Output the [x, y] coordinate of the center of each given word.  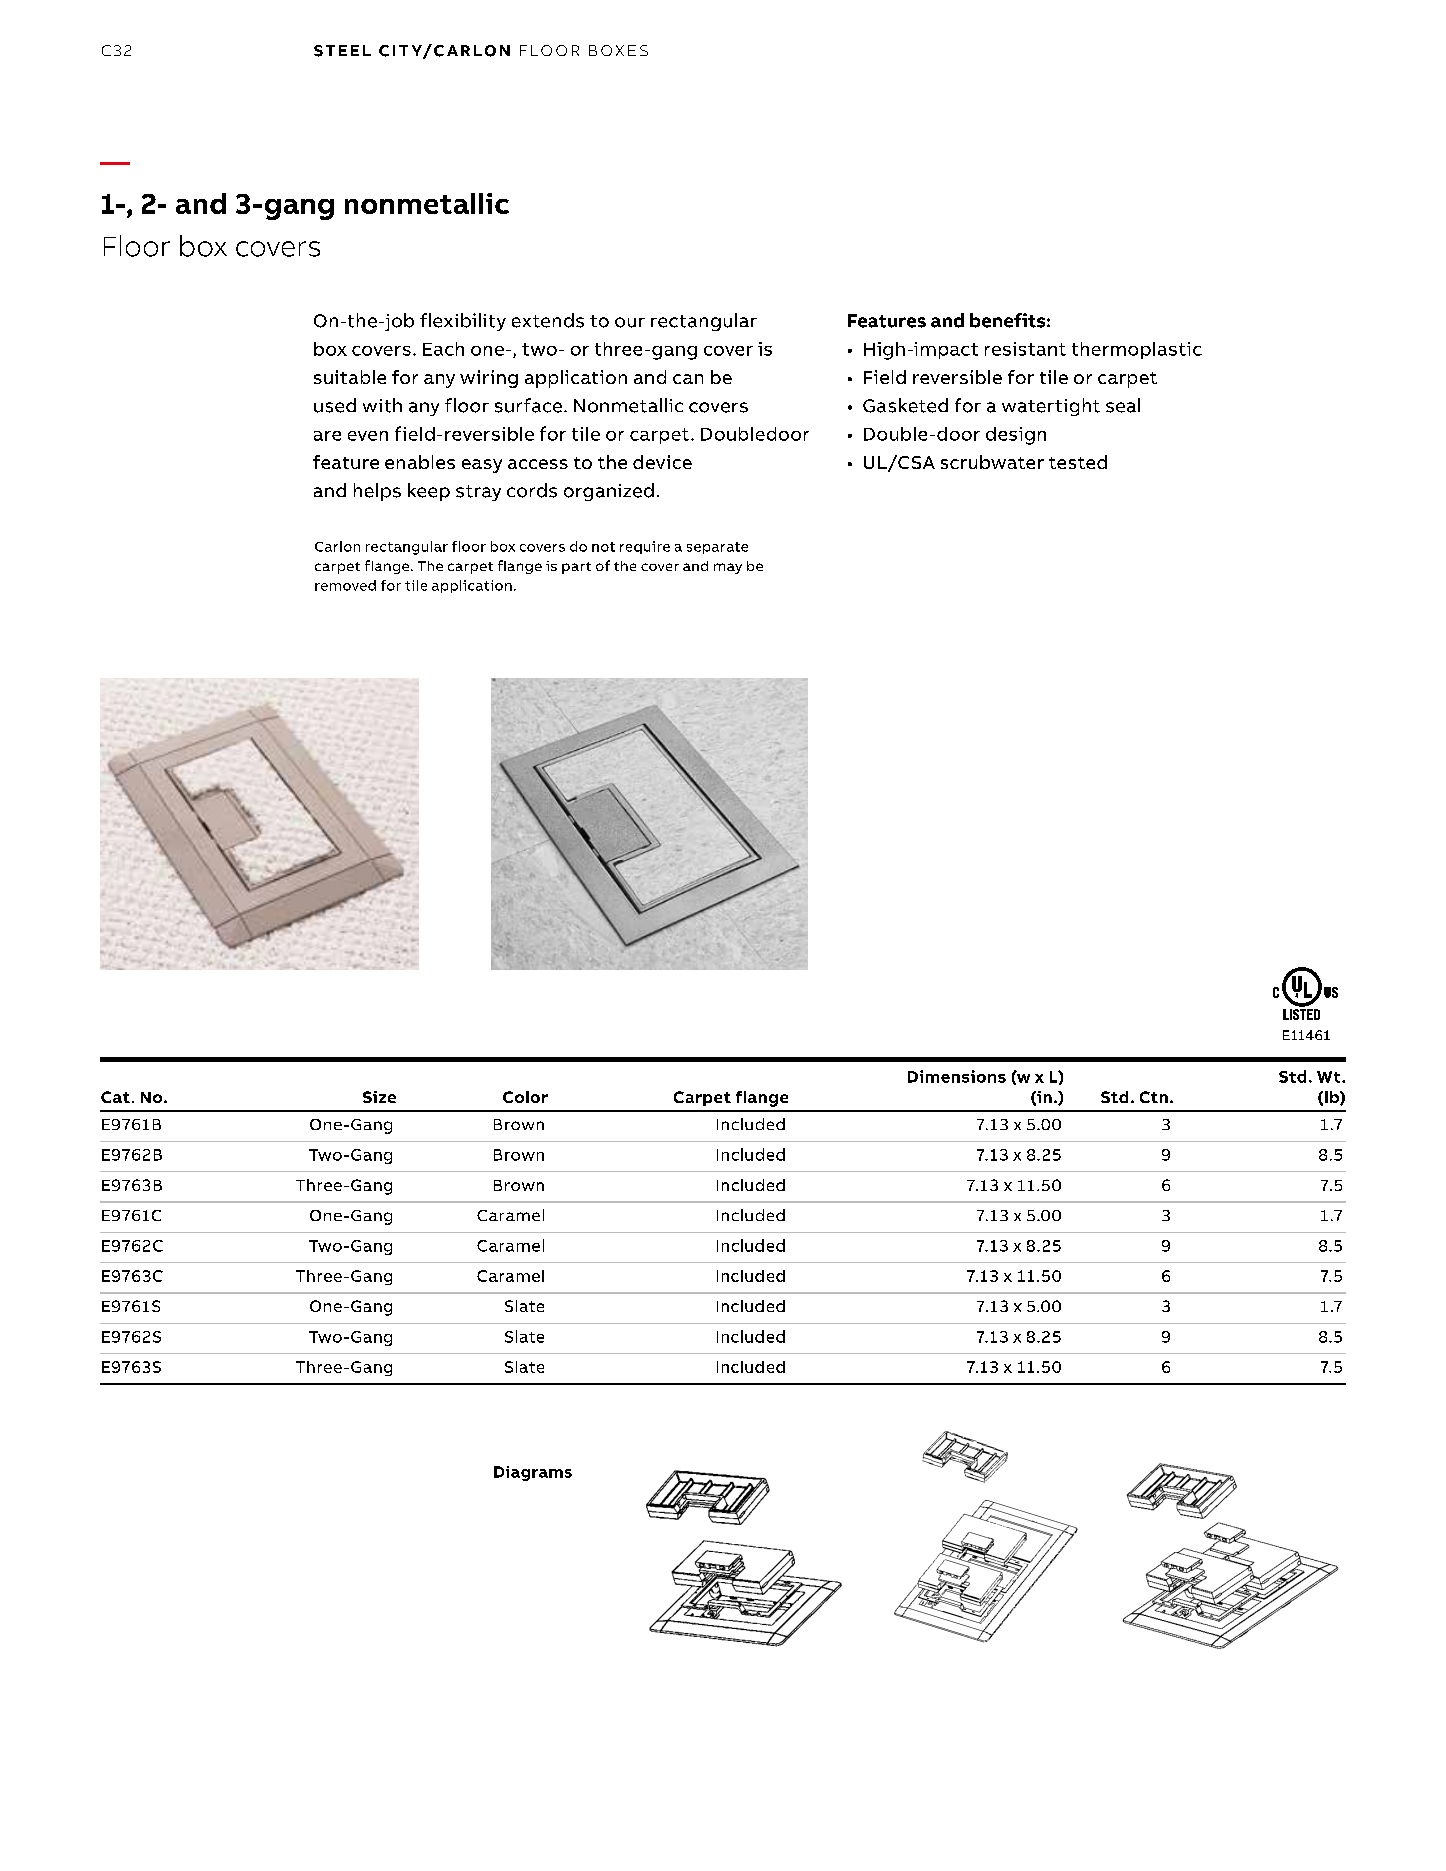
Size [379, 1097]
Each [443, 349]
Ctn [1154, 1097]
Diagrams [533, 1473]
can [688, 379]
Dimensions [957, 1076]
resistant [1025, 349]
